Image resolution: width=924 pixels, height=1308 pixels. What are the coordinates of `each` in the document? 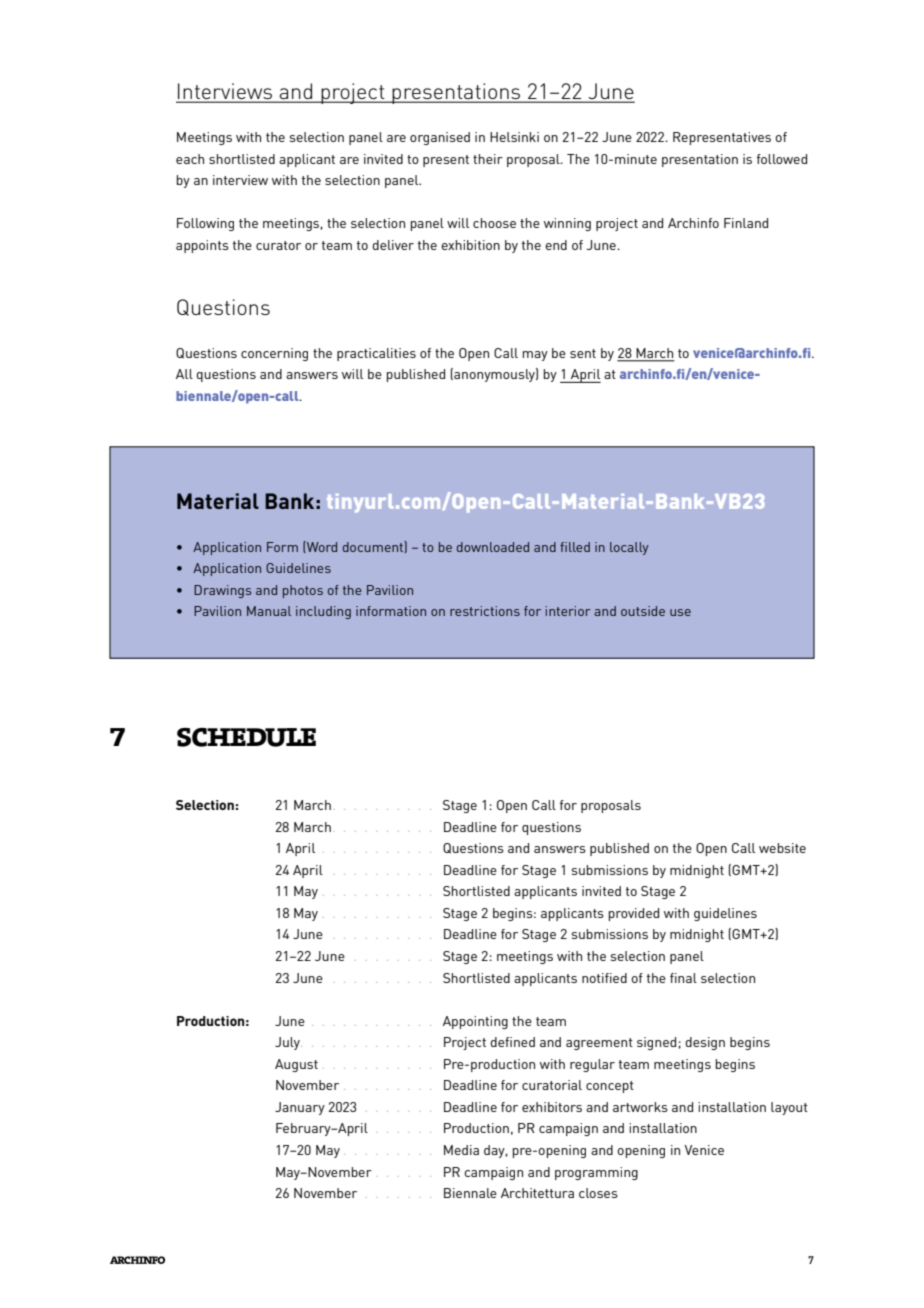 It's located at (190, 159).
